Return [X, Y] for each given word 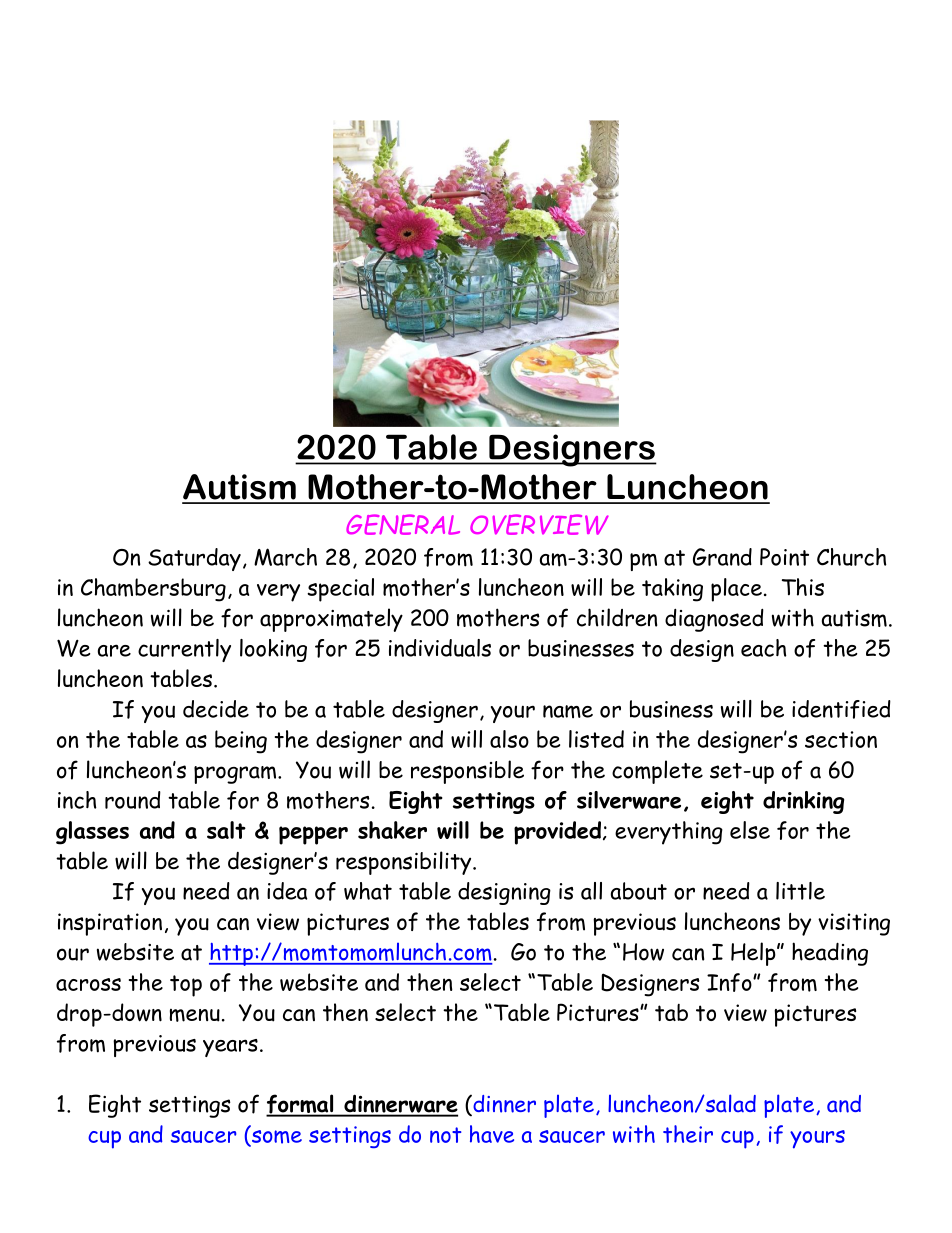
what [368, 891]
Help [754, 954]
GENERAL [403, 524]
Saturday [194, 559]
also [509, 739]
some [275, 1138]
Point [784, 557]
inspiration [110, 924]
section [841, 739]
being [241, 742]
